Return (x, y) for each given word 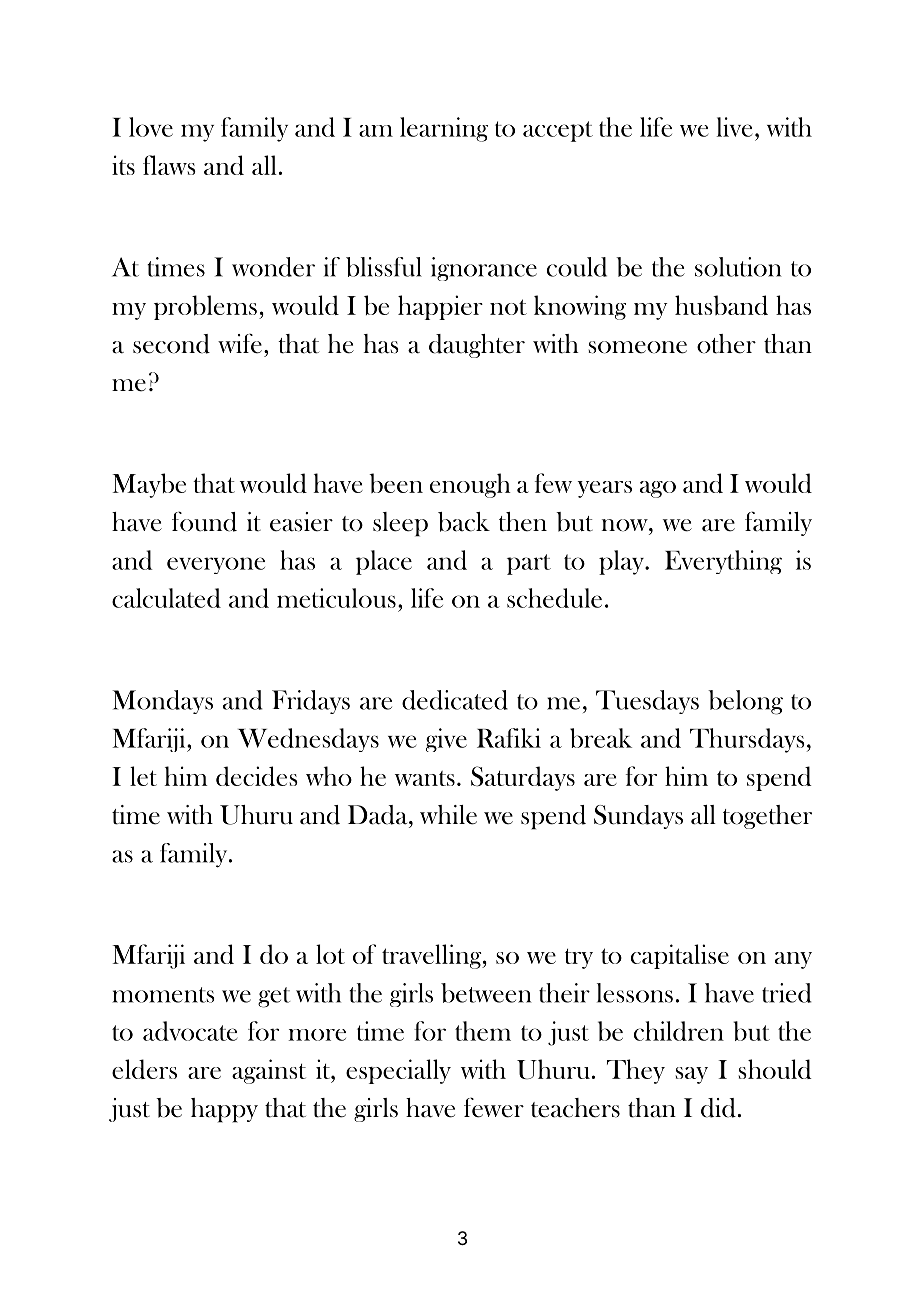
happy (224, 1110)
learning (444, 129)
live (734, 127)
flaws (169, 165)
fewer (494, 1107)
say (692, 1075)
